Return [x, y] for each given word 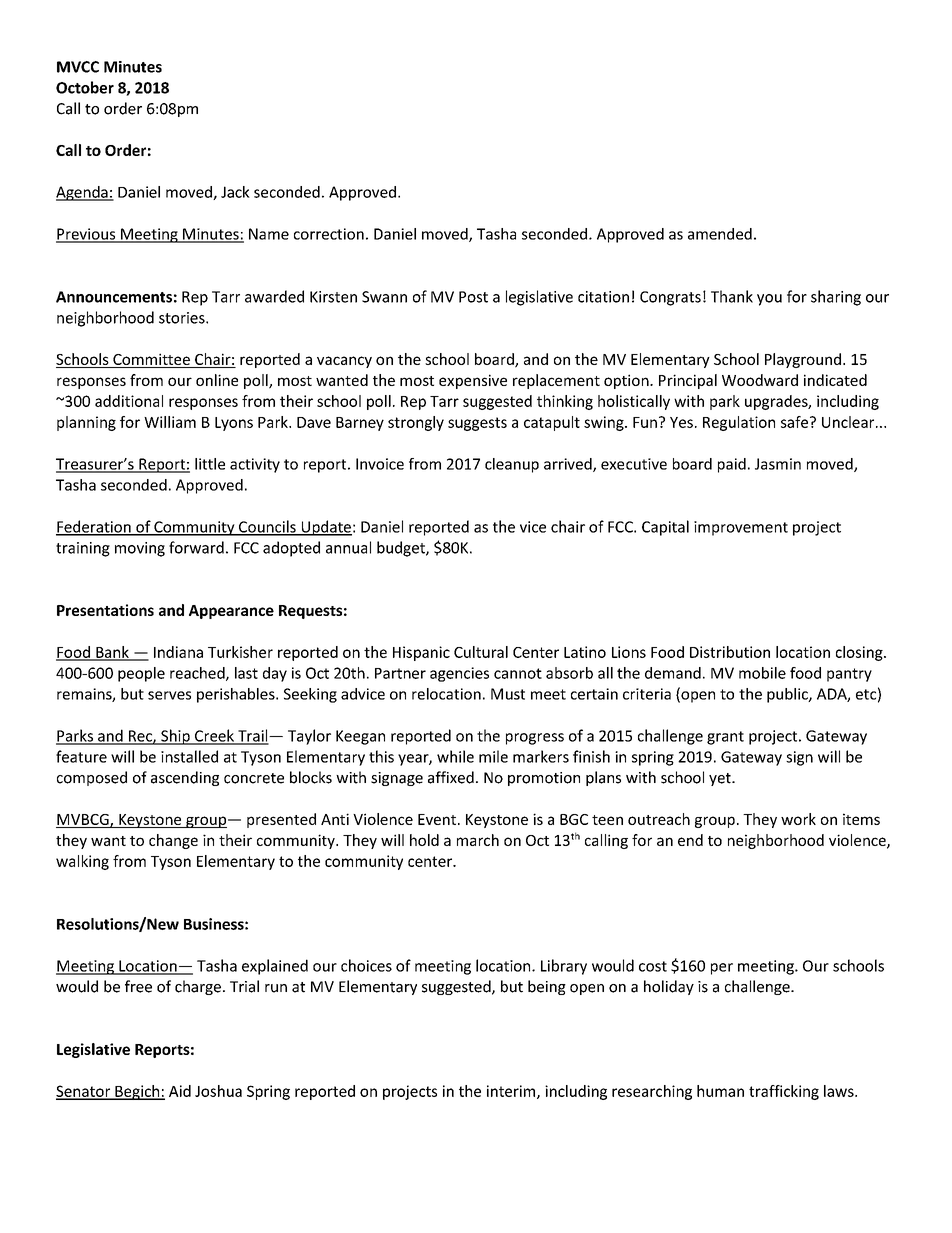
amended [720, 234]
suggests [477, 424]
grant [725, 738]
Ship [175, 737]
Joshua [218, 1091]
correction [329, 234]
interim [512, 1092]
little [210, 464]
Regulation [739, 423]
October [85, 87]
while [455, 756]
